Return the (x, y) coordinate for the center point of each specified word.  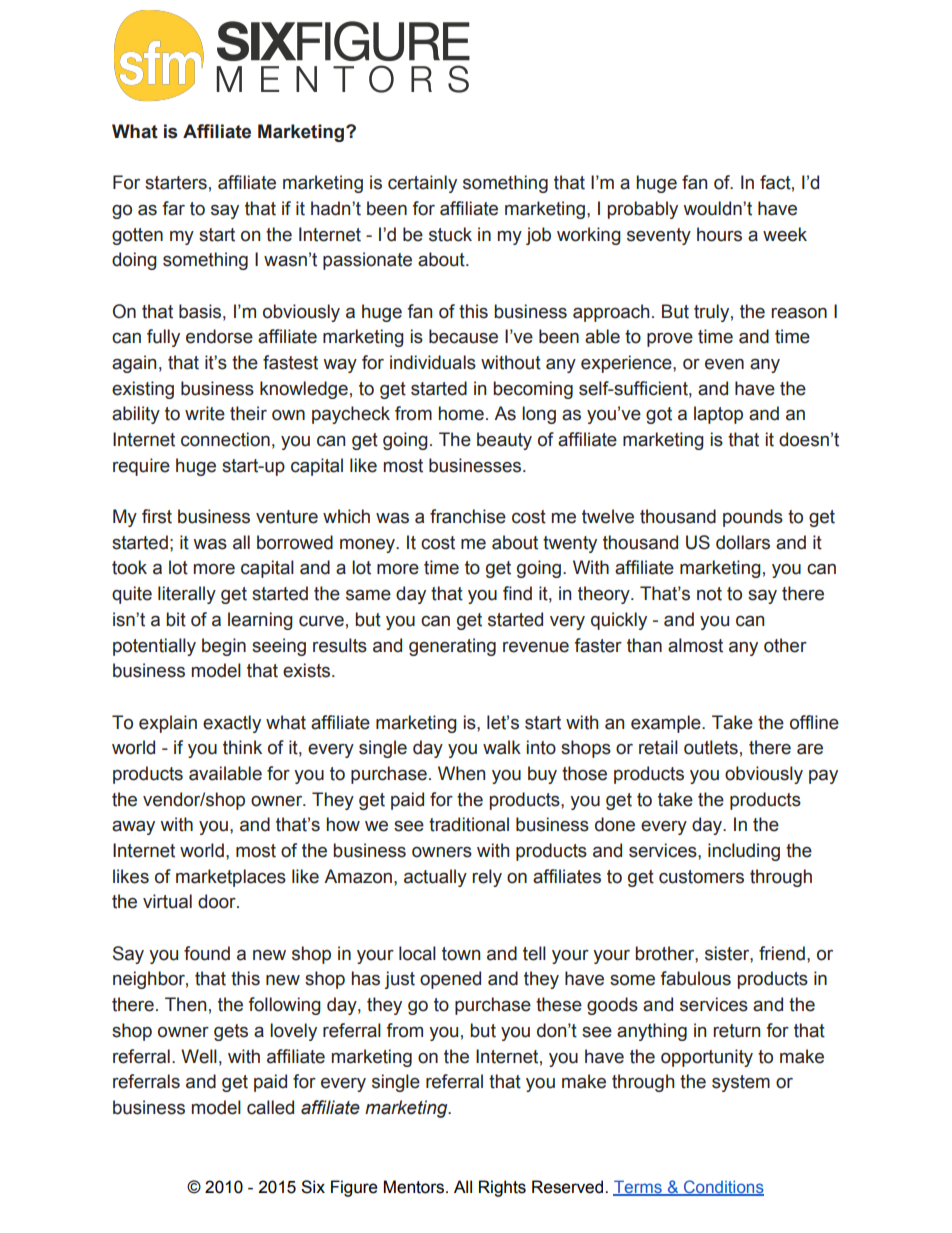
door (218, 901)
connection (225, 439)
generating (452, 647)
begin (224, 647)
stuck (450, 234)
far (173, 208)
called (270, 1107)
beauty (504, 441)
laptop (718, 415)
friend (782, 953)
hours (719, 234)
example (667, 724)
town (461, 954)
